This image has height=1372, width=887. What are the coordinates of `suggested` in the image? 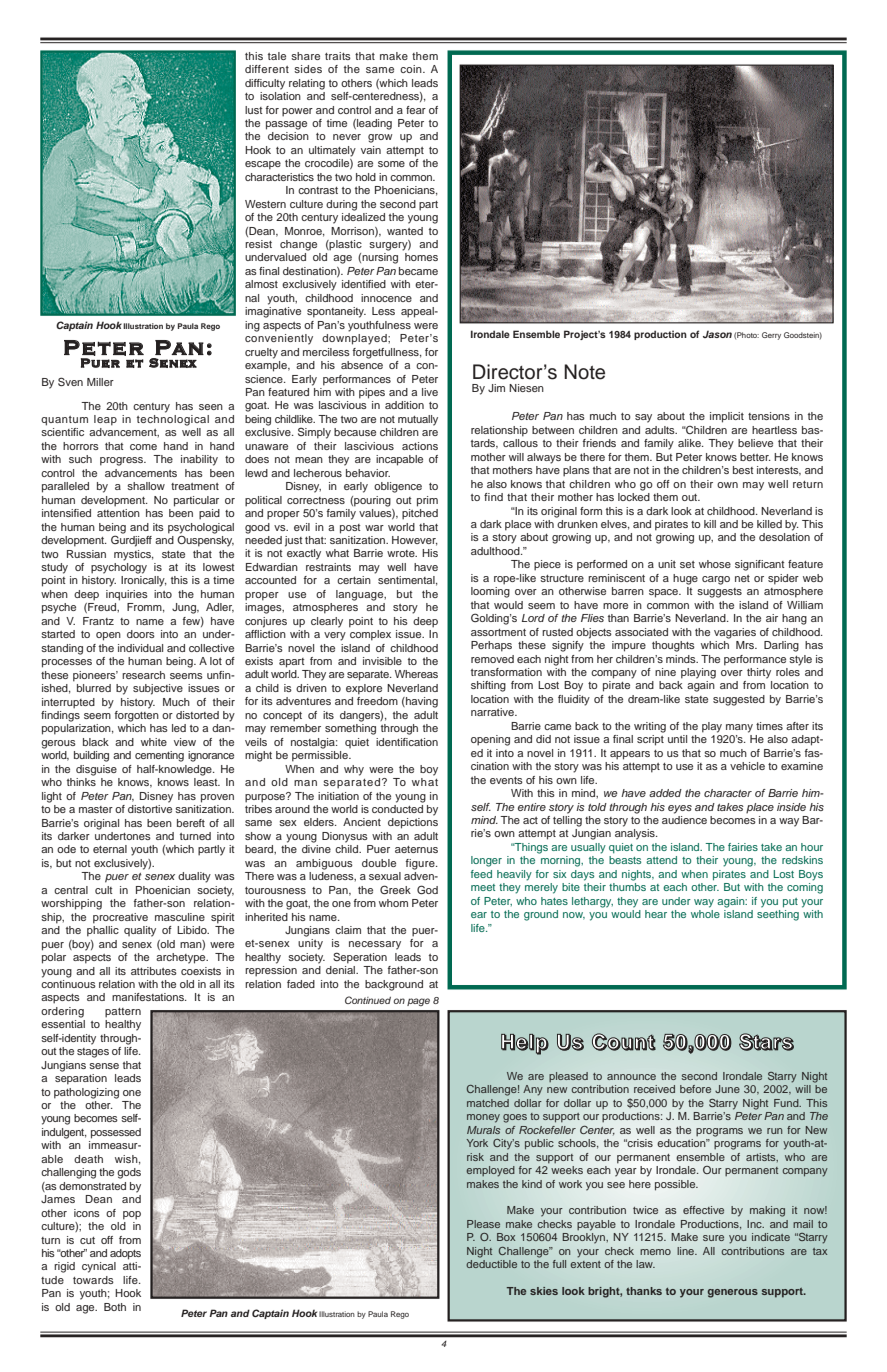 It's located at (739, 700).
